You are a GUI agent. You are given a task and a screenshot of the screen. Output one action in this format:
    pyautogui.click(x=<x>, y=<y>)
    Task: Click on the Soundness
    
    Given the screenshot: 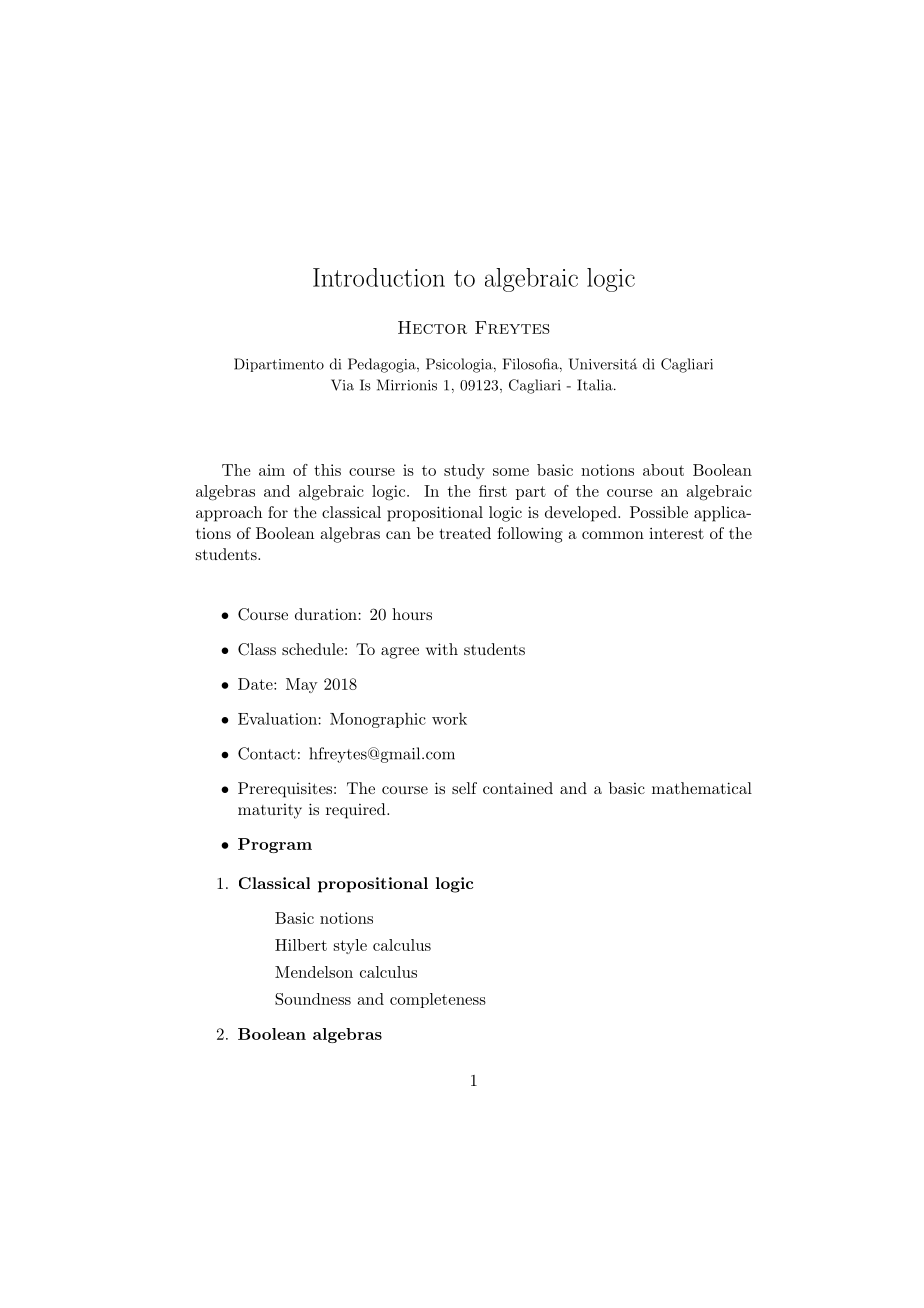 What is the action you would take?
    pyautogui.click(x=313, y=999)
